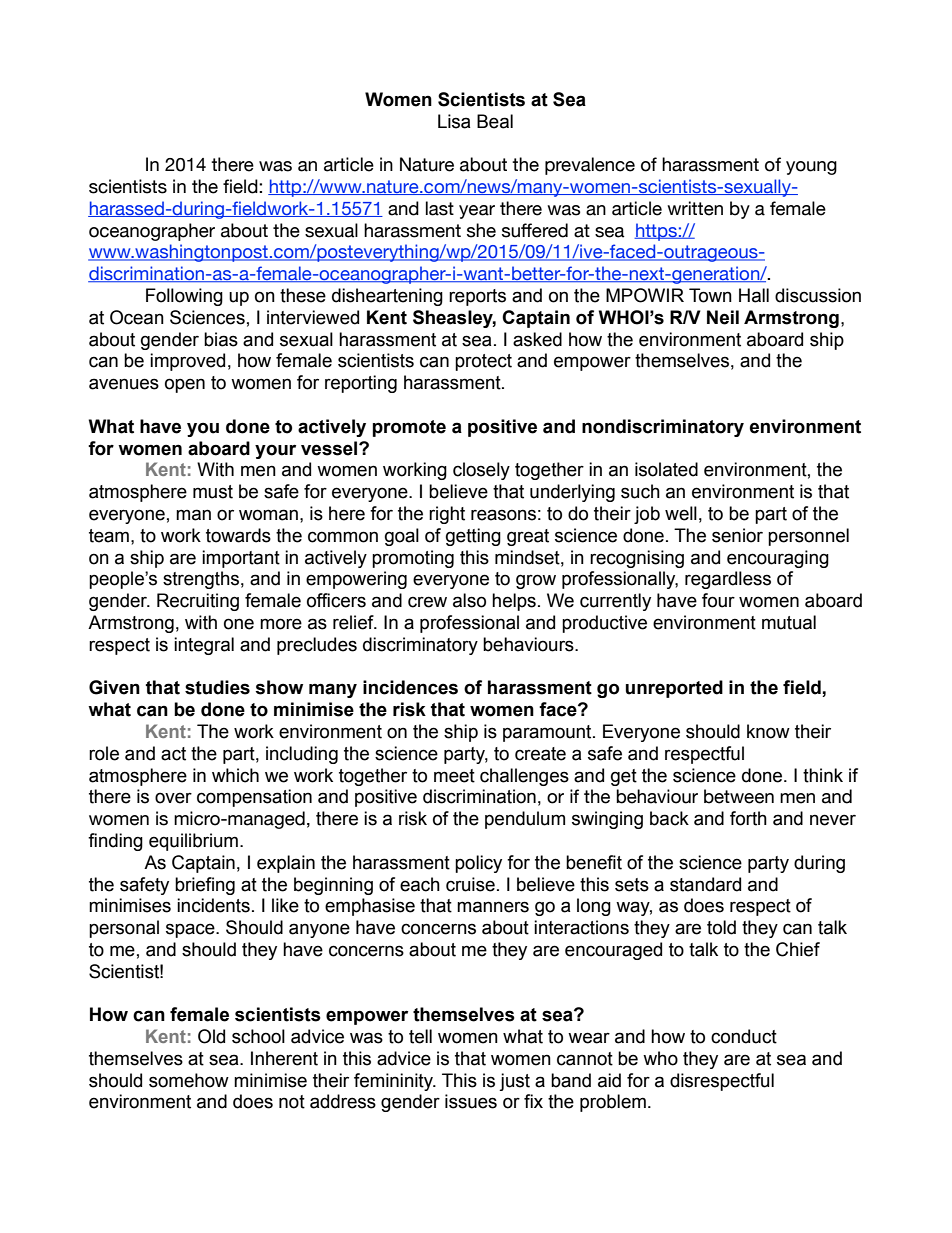 The image size is (952, 1233). Describe the element at coordinates (469, 600) in the screenshot. I see `also` at that location.
